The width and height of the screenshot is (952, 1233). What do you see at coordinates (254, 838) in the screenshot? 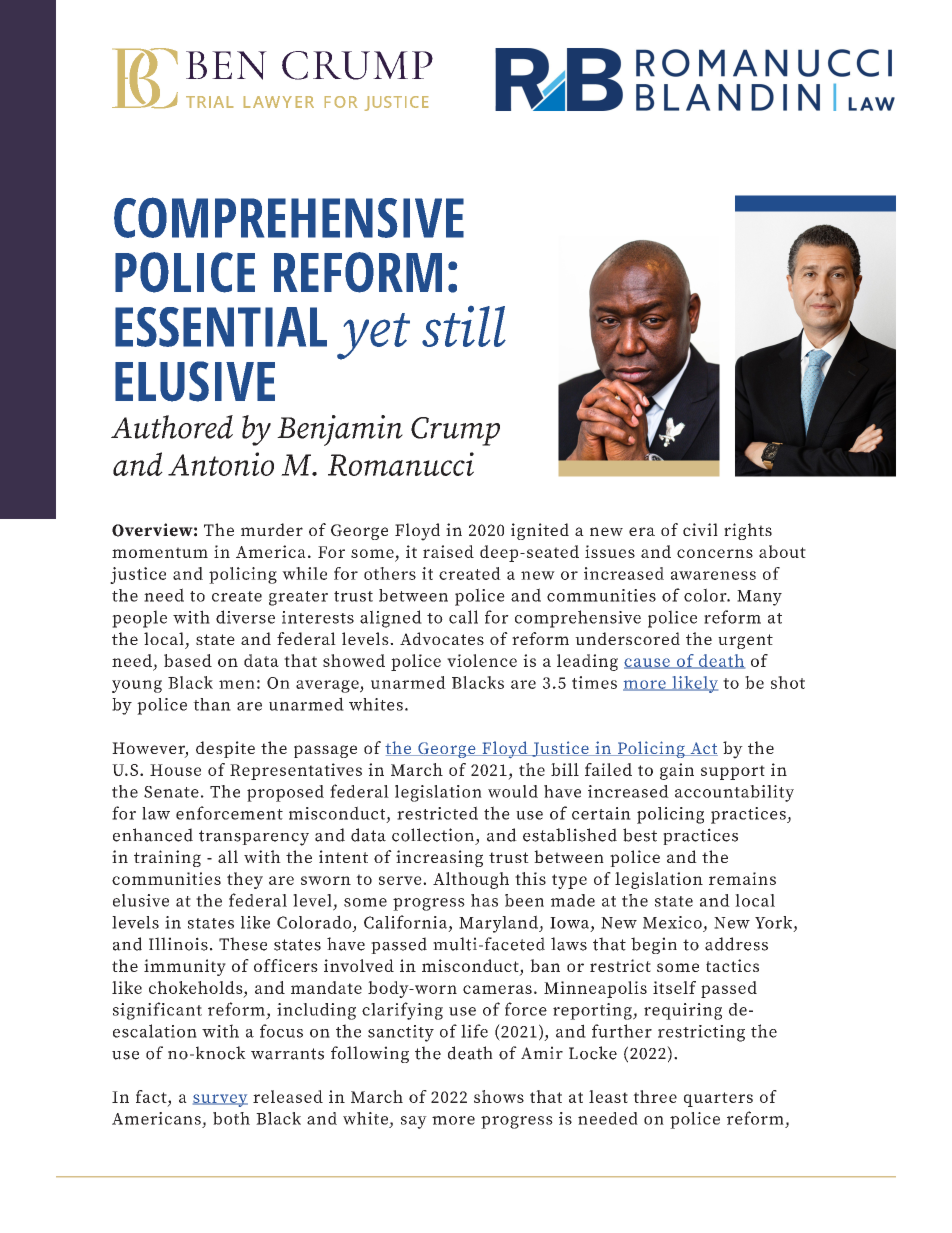
I see `transparency` at bounding box center [254, 838].
